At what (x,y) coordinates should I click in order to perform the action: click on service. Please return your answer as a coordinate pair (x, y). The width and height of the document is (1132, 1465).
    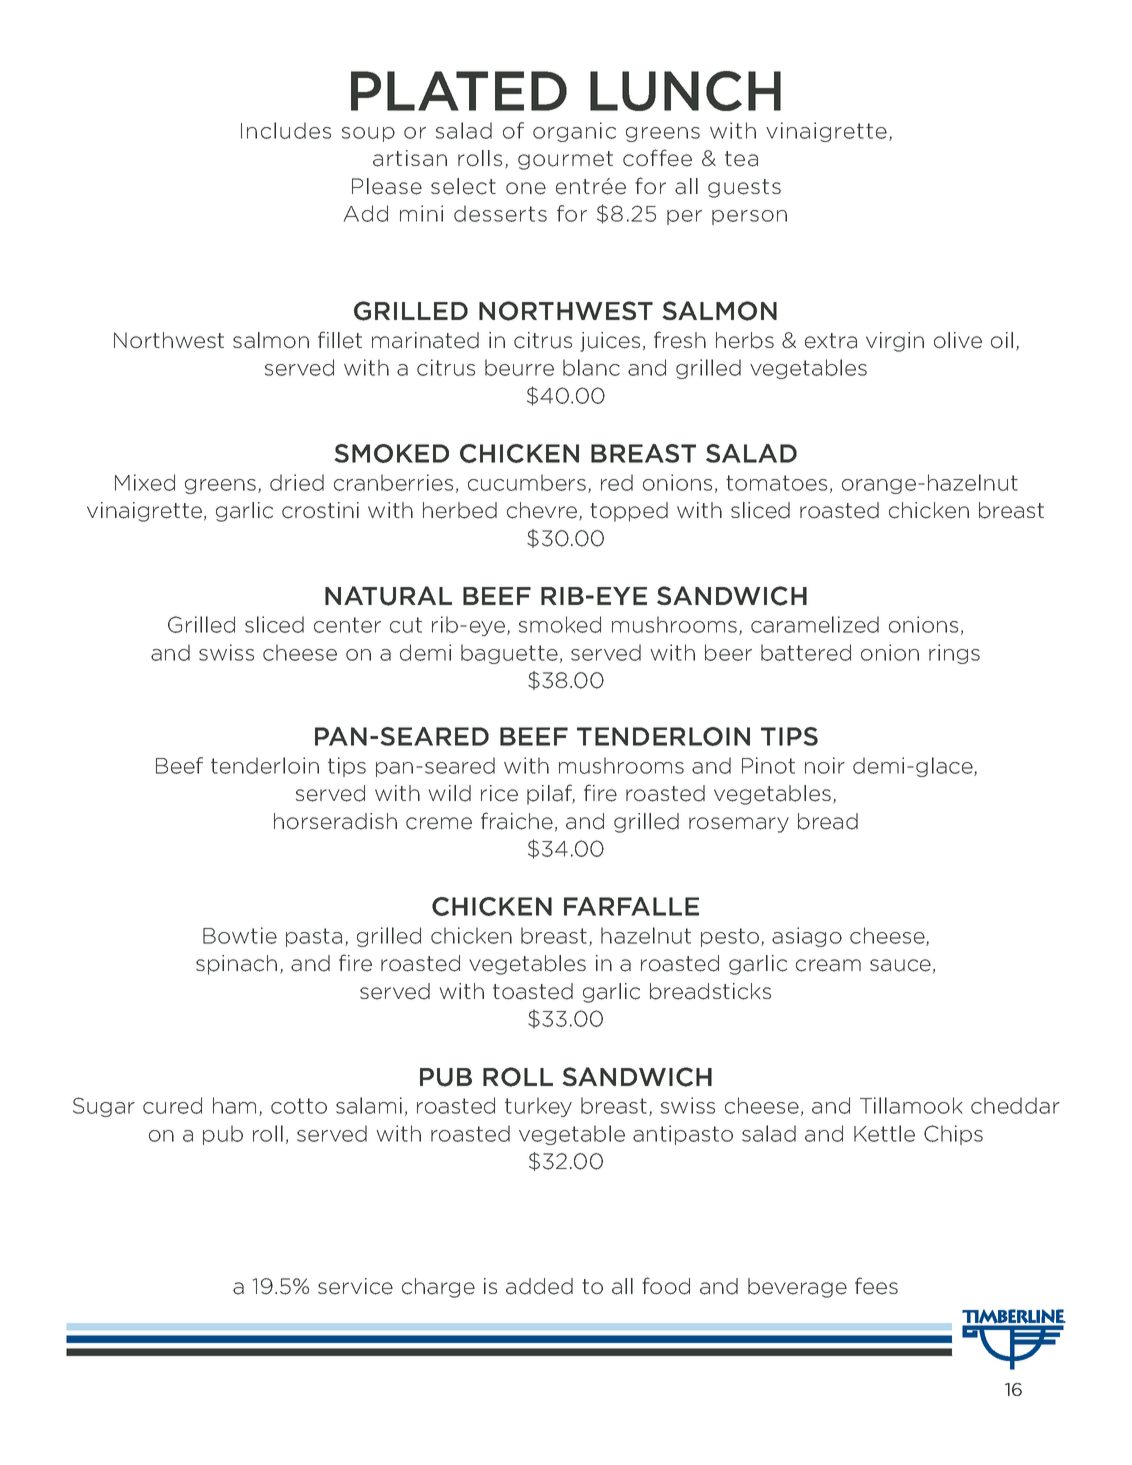
    Looking at the image, I should click on (355, 1286).
